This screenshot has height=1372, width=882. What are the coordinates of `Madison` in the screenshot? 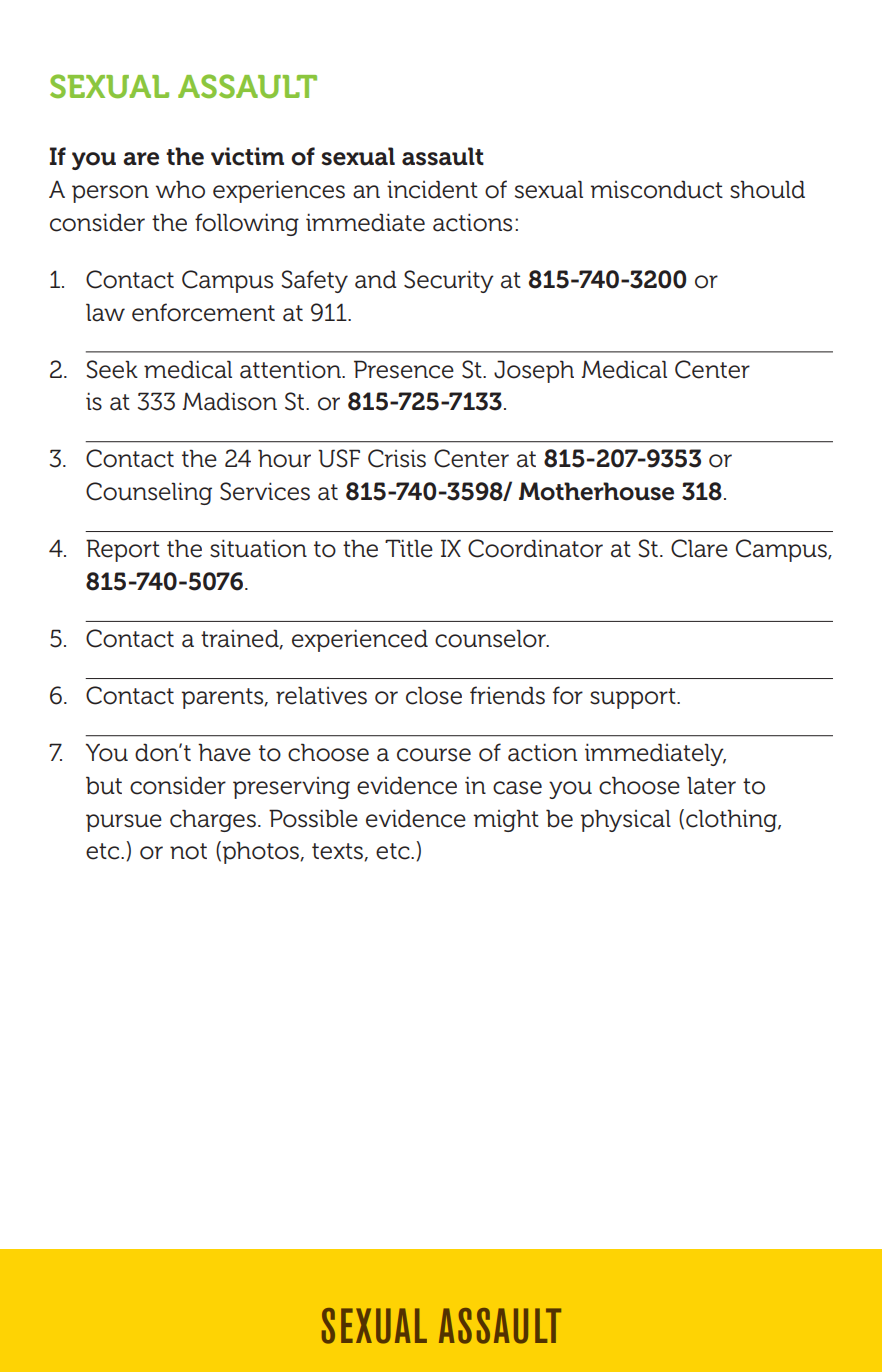 It's located at (229, 401).
